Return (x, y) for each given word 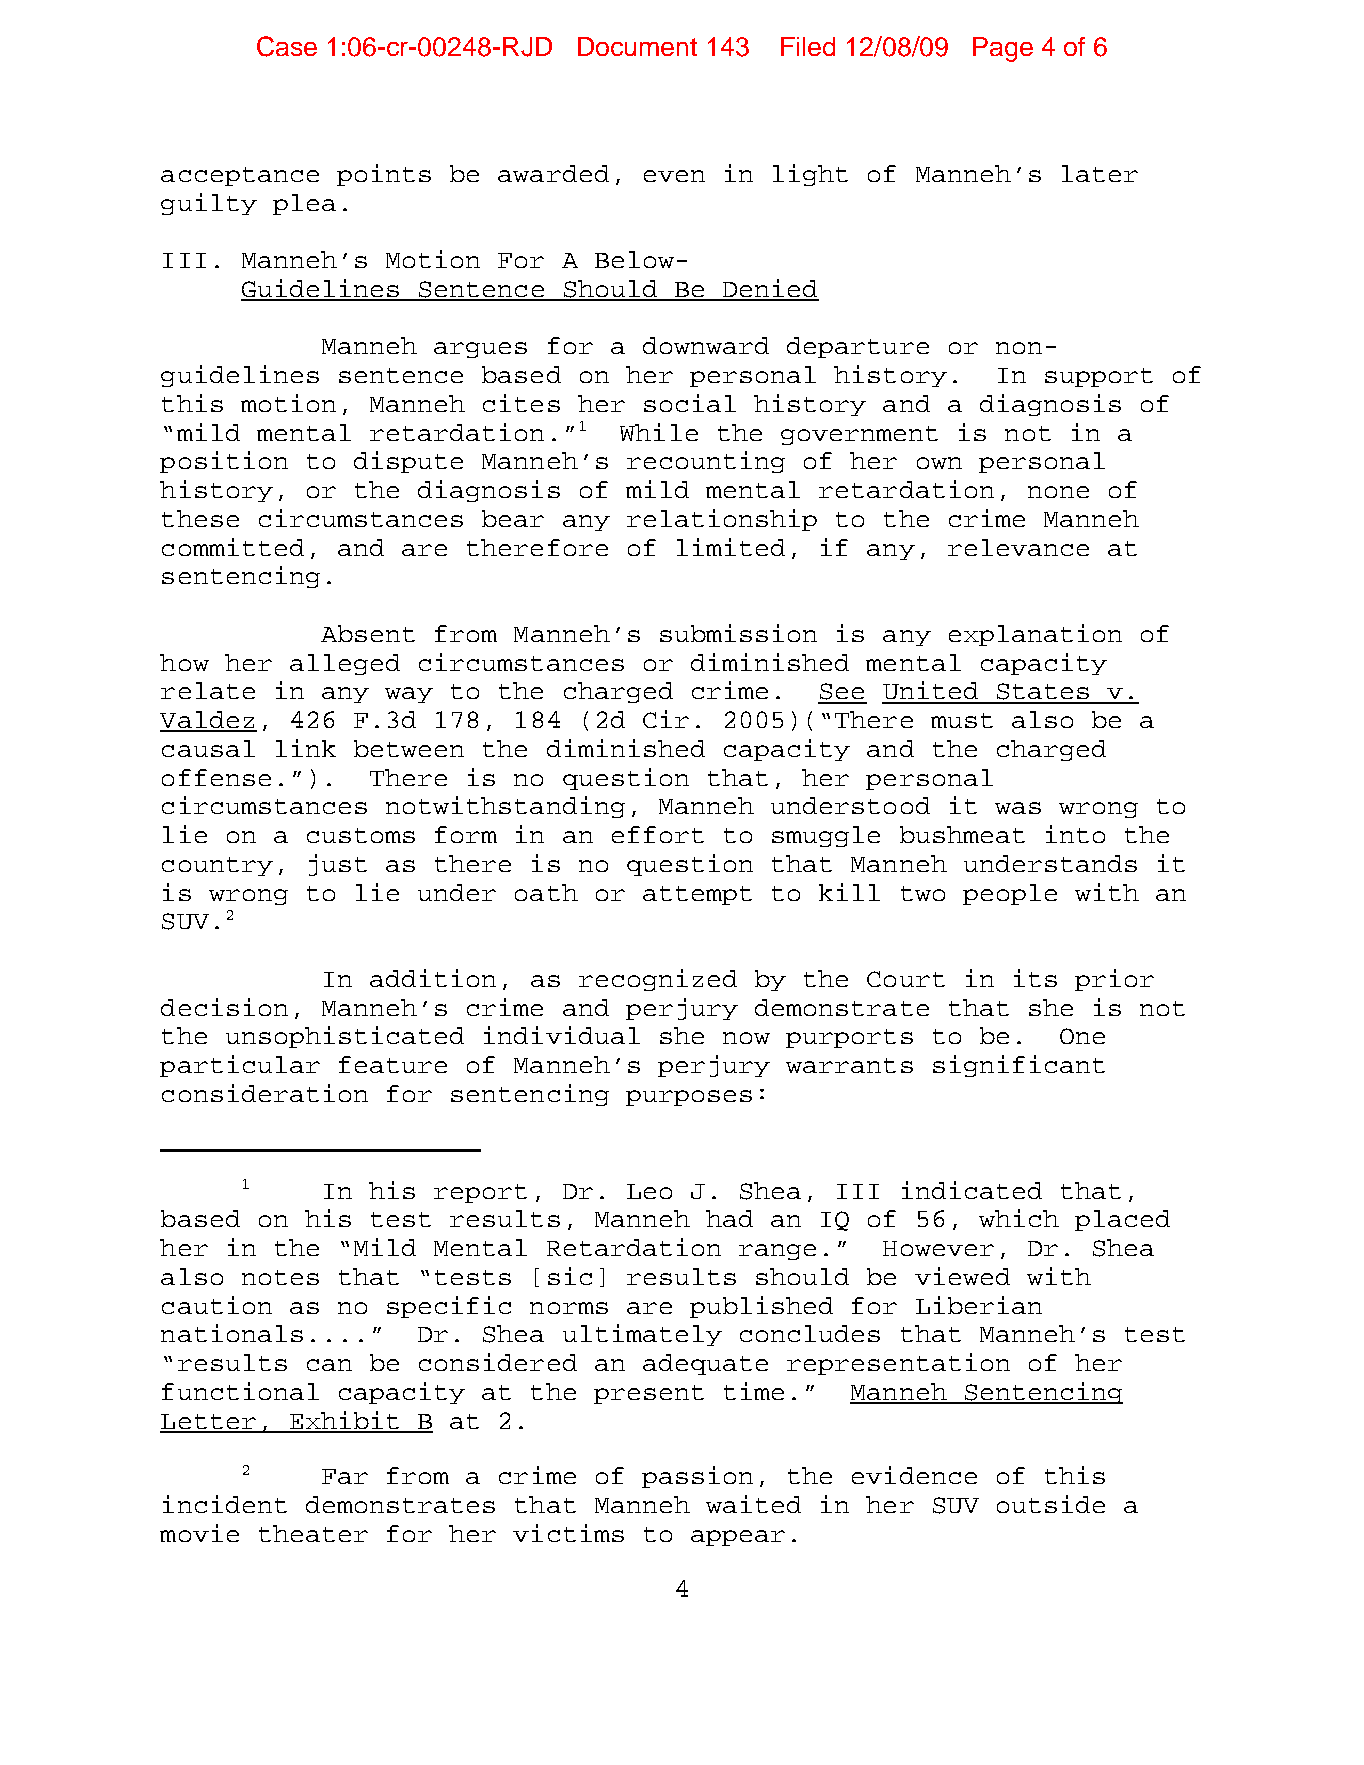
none (1058, 492)
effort (658, 834)
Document (637, 46)
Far (345, 1476)
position (224, 462)
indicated (972, 1190)
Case (287, 46)
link (306, 748)
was (1018, 808)
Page (1003, 49)
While (659, 432)
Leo (649, 1191)
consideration (265, 1093)
